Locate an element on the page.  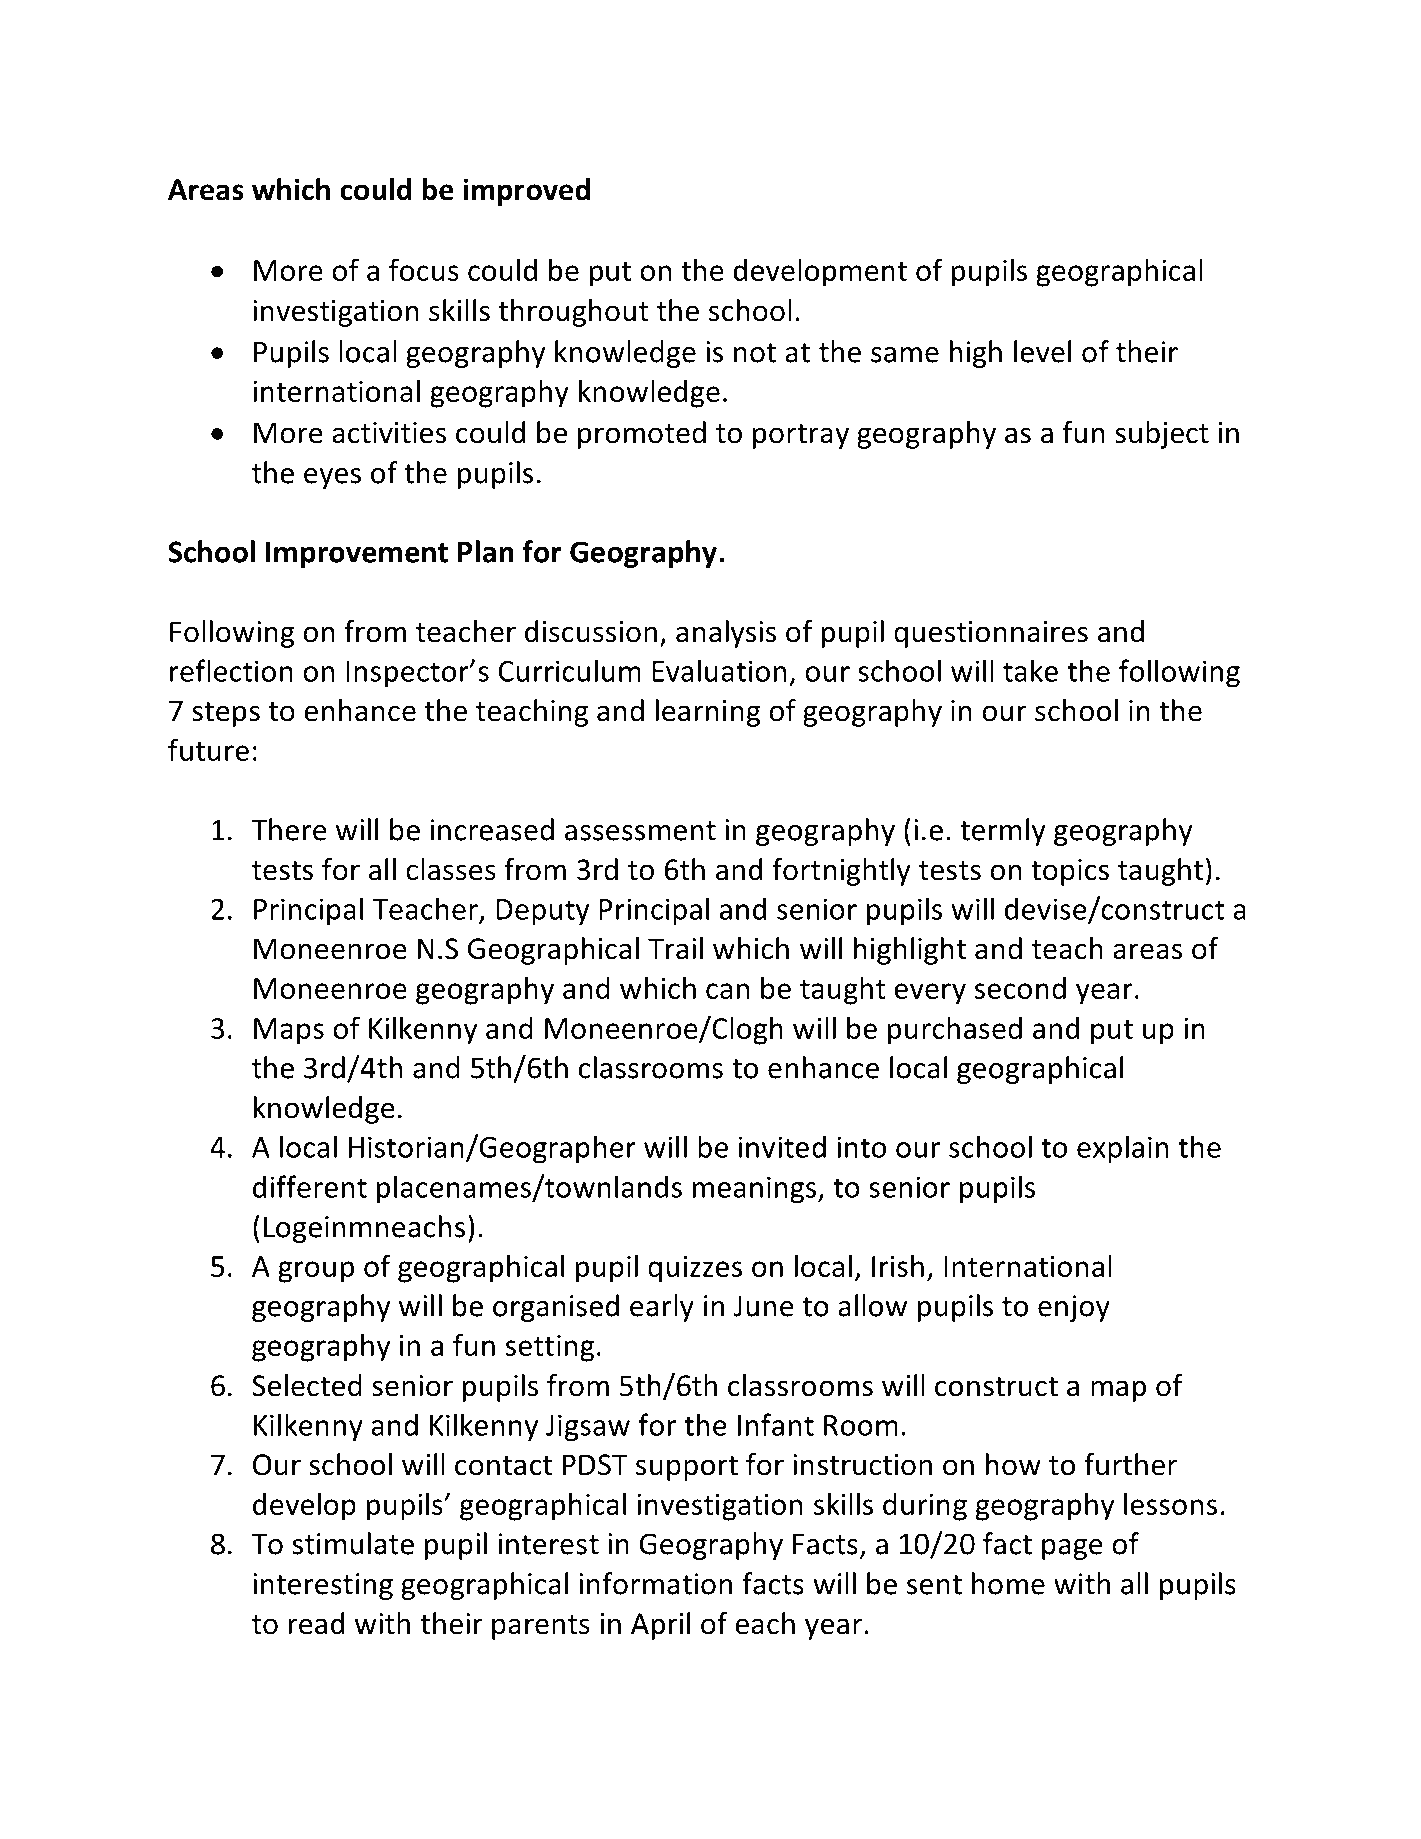
questionnaires is located at coordinates (991, 634).
